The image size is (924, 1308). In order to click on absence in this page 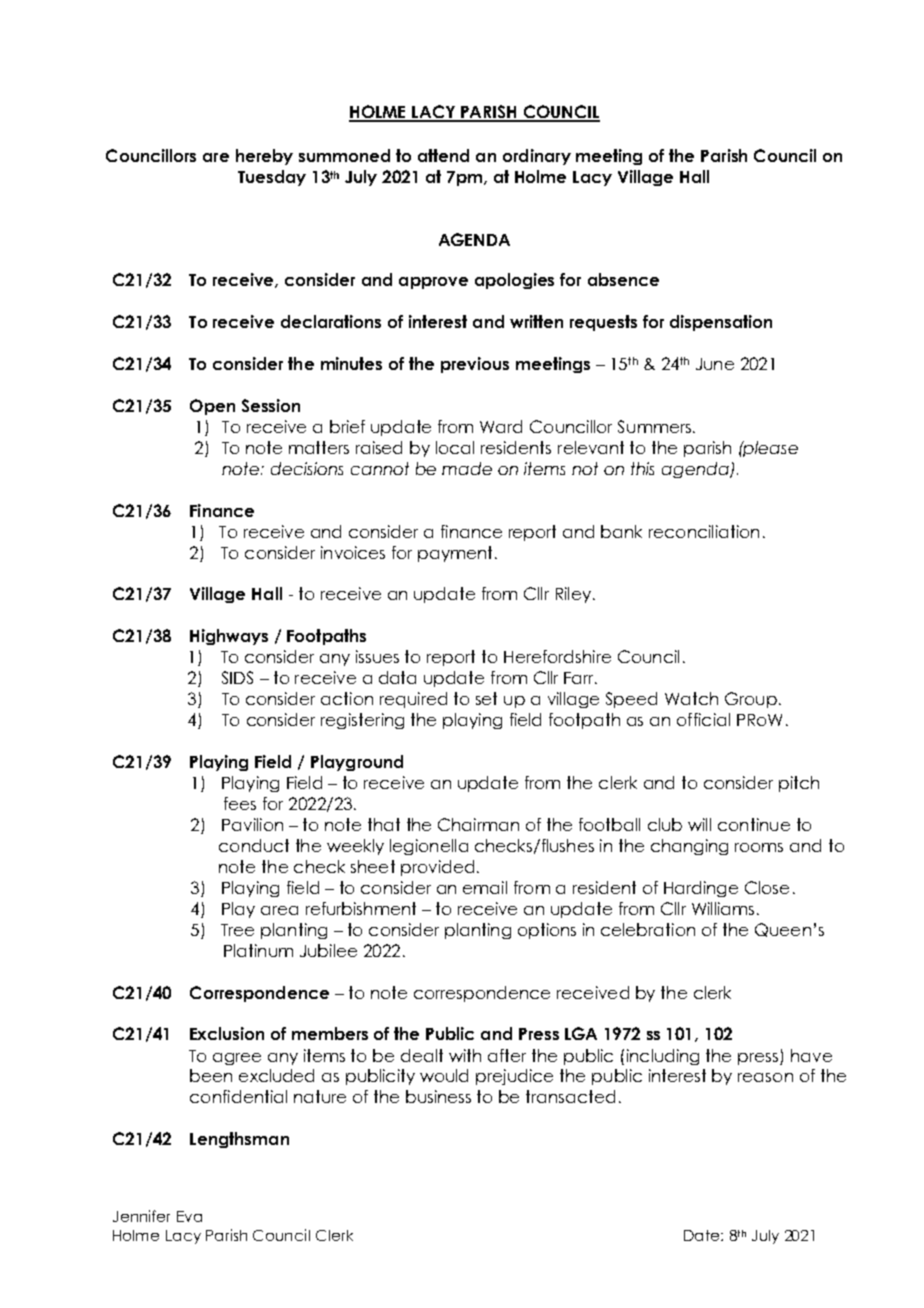, I will do `click(623, 279)`.
